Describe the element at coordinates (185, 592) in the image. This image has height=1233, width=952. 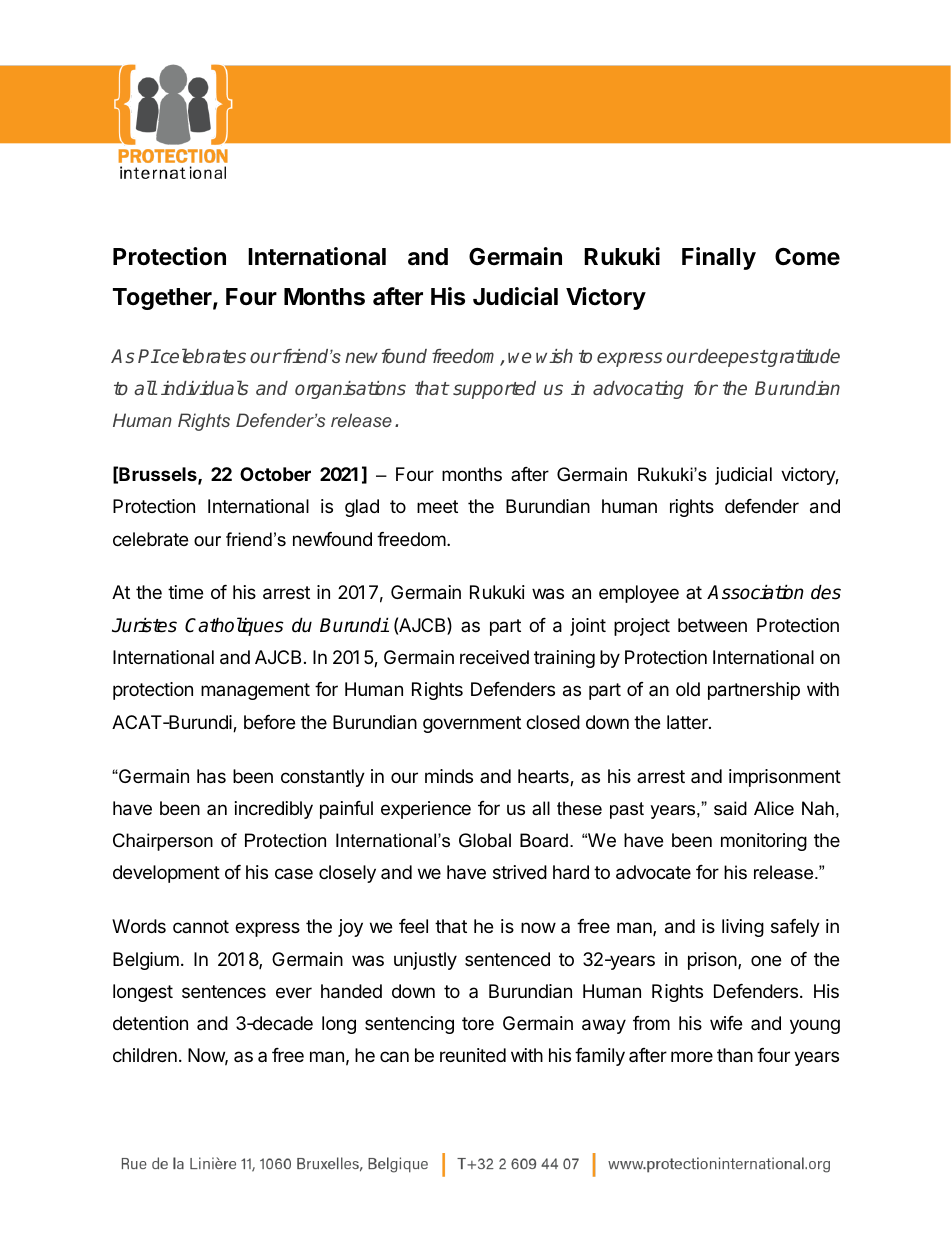
I see `time` at that location.
